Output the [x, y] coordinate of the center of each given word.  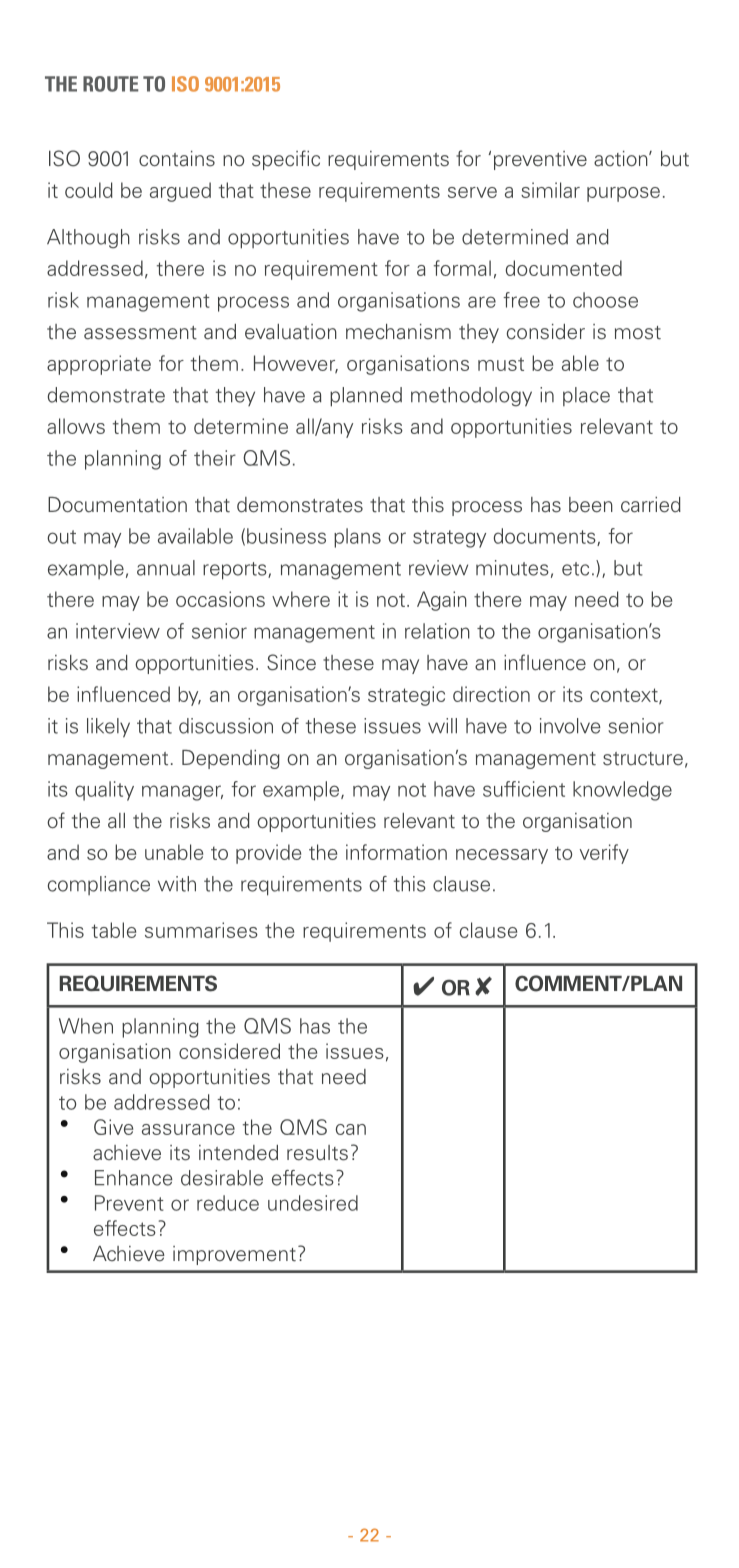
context [625, 696]
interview [118, 631]
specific [286, 160]
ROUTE [110, 84]
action [622, 159]
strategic [406, 696]
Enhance [134, 1178]
